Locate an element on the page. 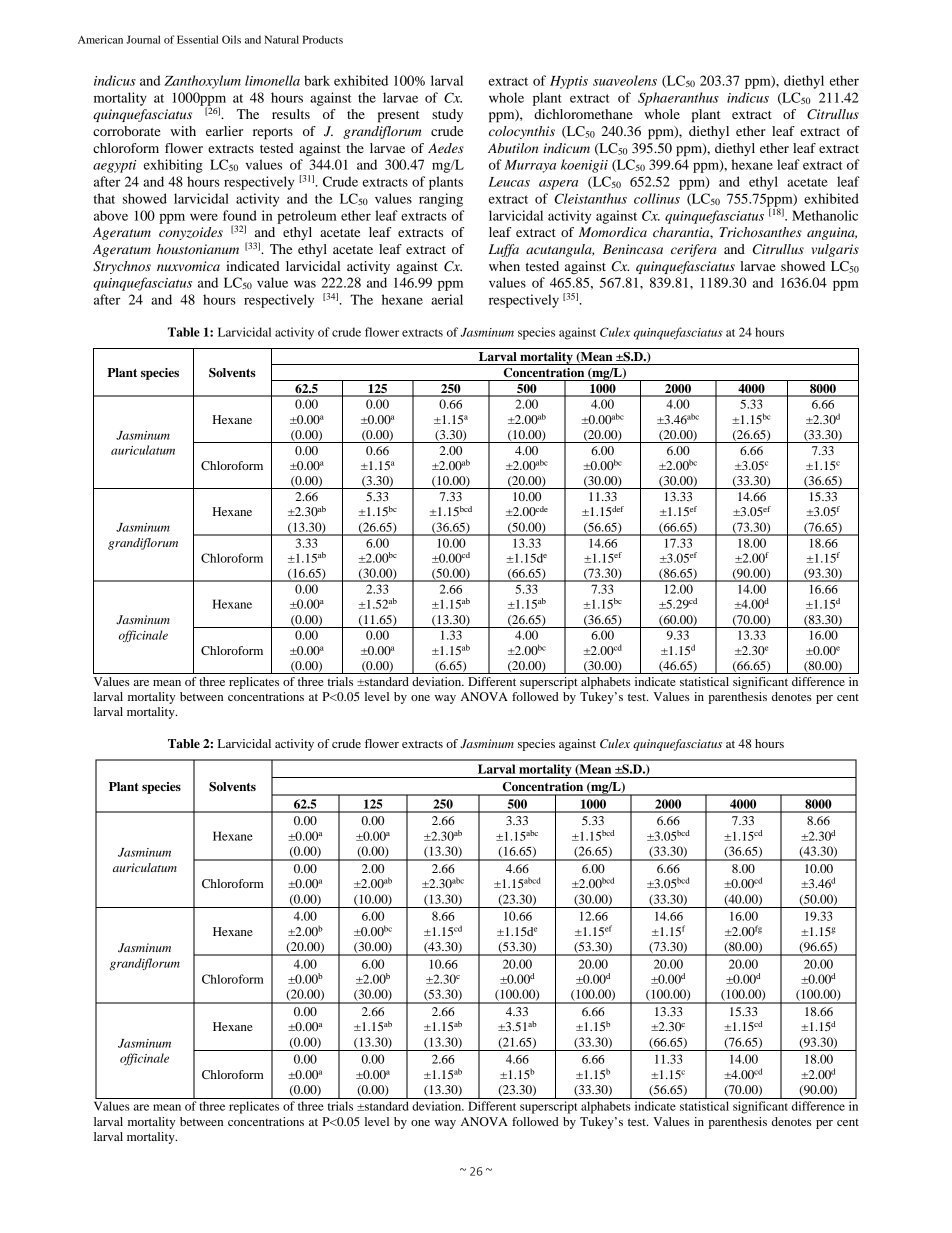 Image resolution: width=952 pixels, height=1233 pixels. dichloromethane is located at coordinates (583, 114).
